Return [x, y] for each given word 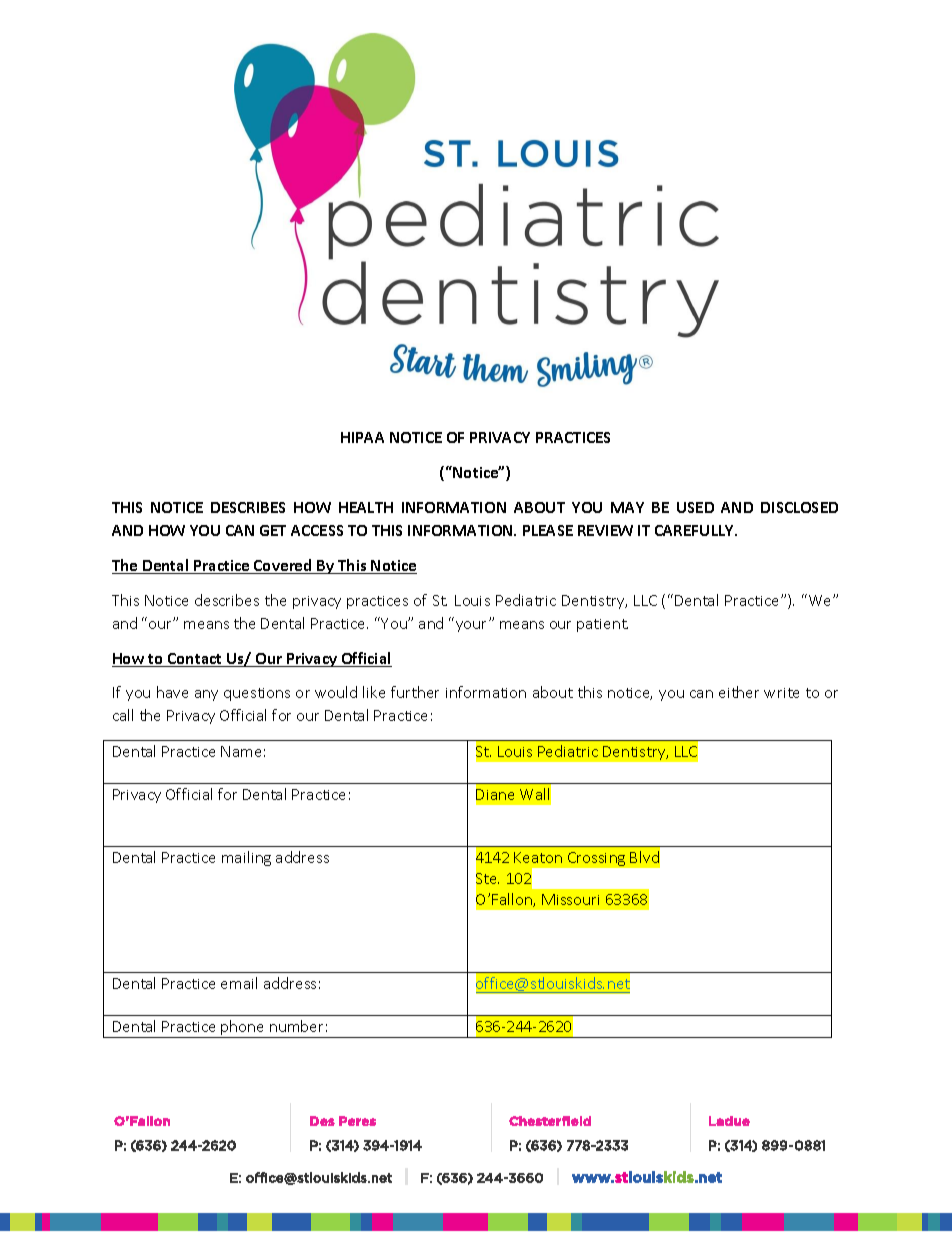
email [239, 983]
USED [695, 507]
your [473, 626]
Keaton [538, 857]
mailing [246, 858]
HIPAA [362, 437]
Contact [195, 660]
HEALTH [366, 507]
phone [243, 1029]
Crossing [596, 859]
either [739, 692]
